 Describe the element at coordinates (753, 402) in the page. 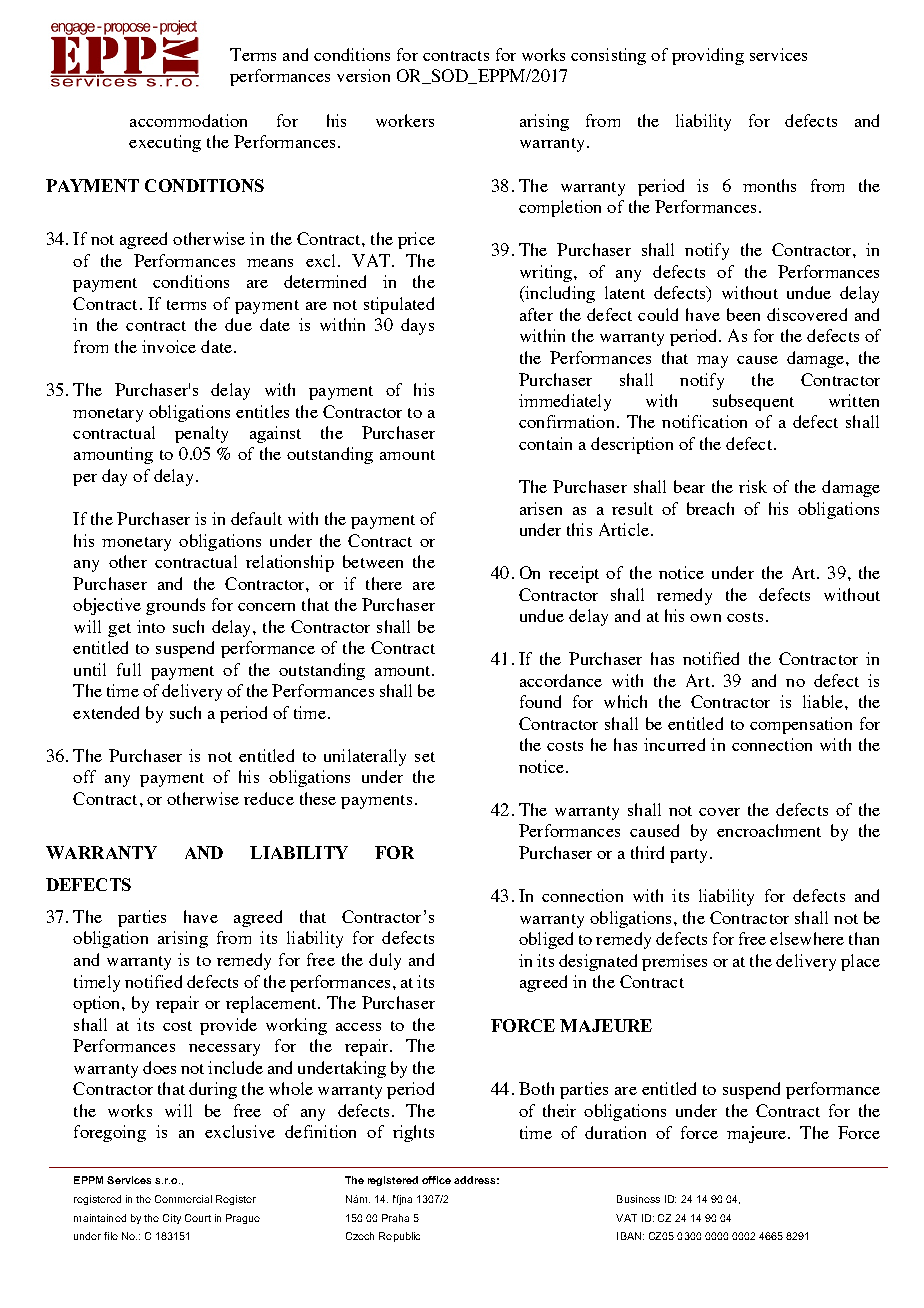

I see `subsequent` at that location.
